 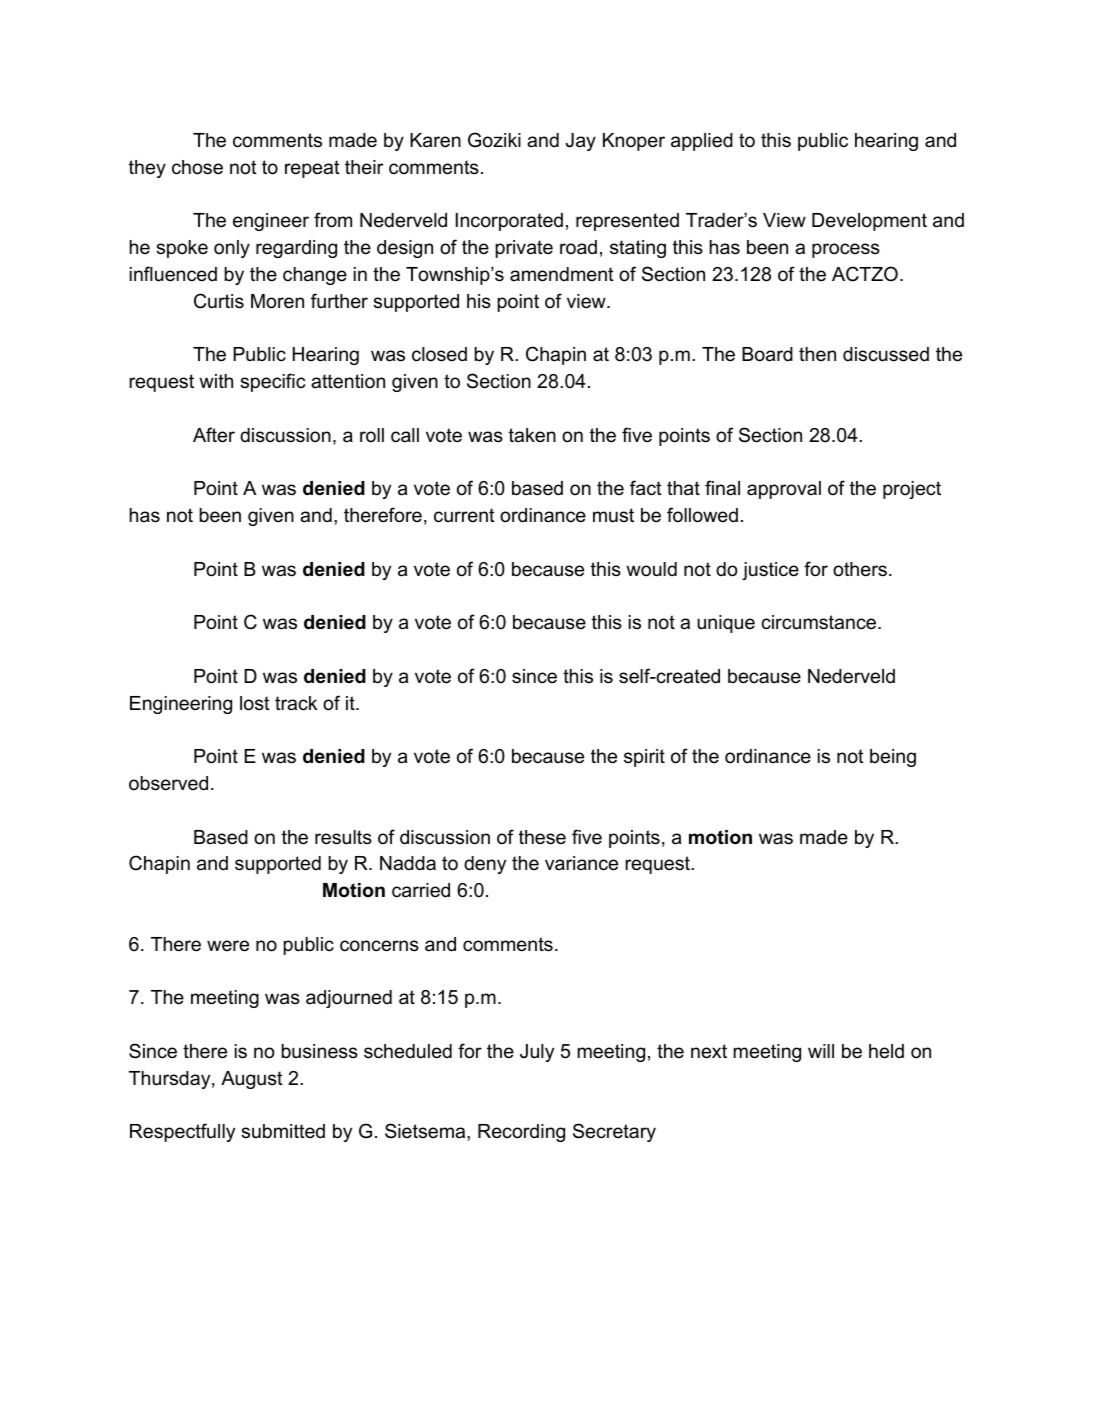 What do you see at coordinates (821, 1051) in the document?
I see `will` at bounding box center [821, 1051].
